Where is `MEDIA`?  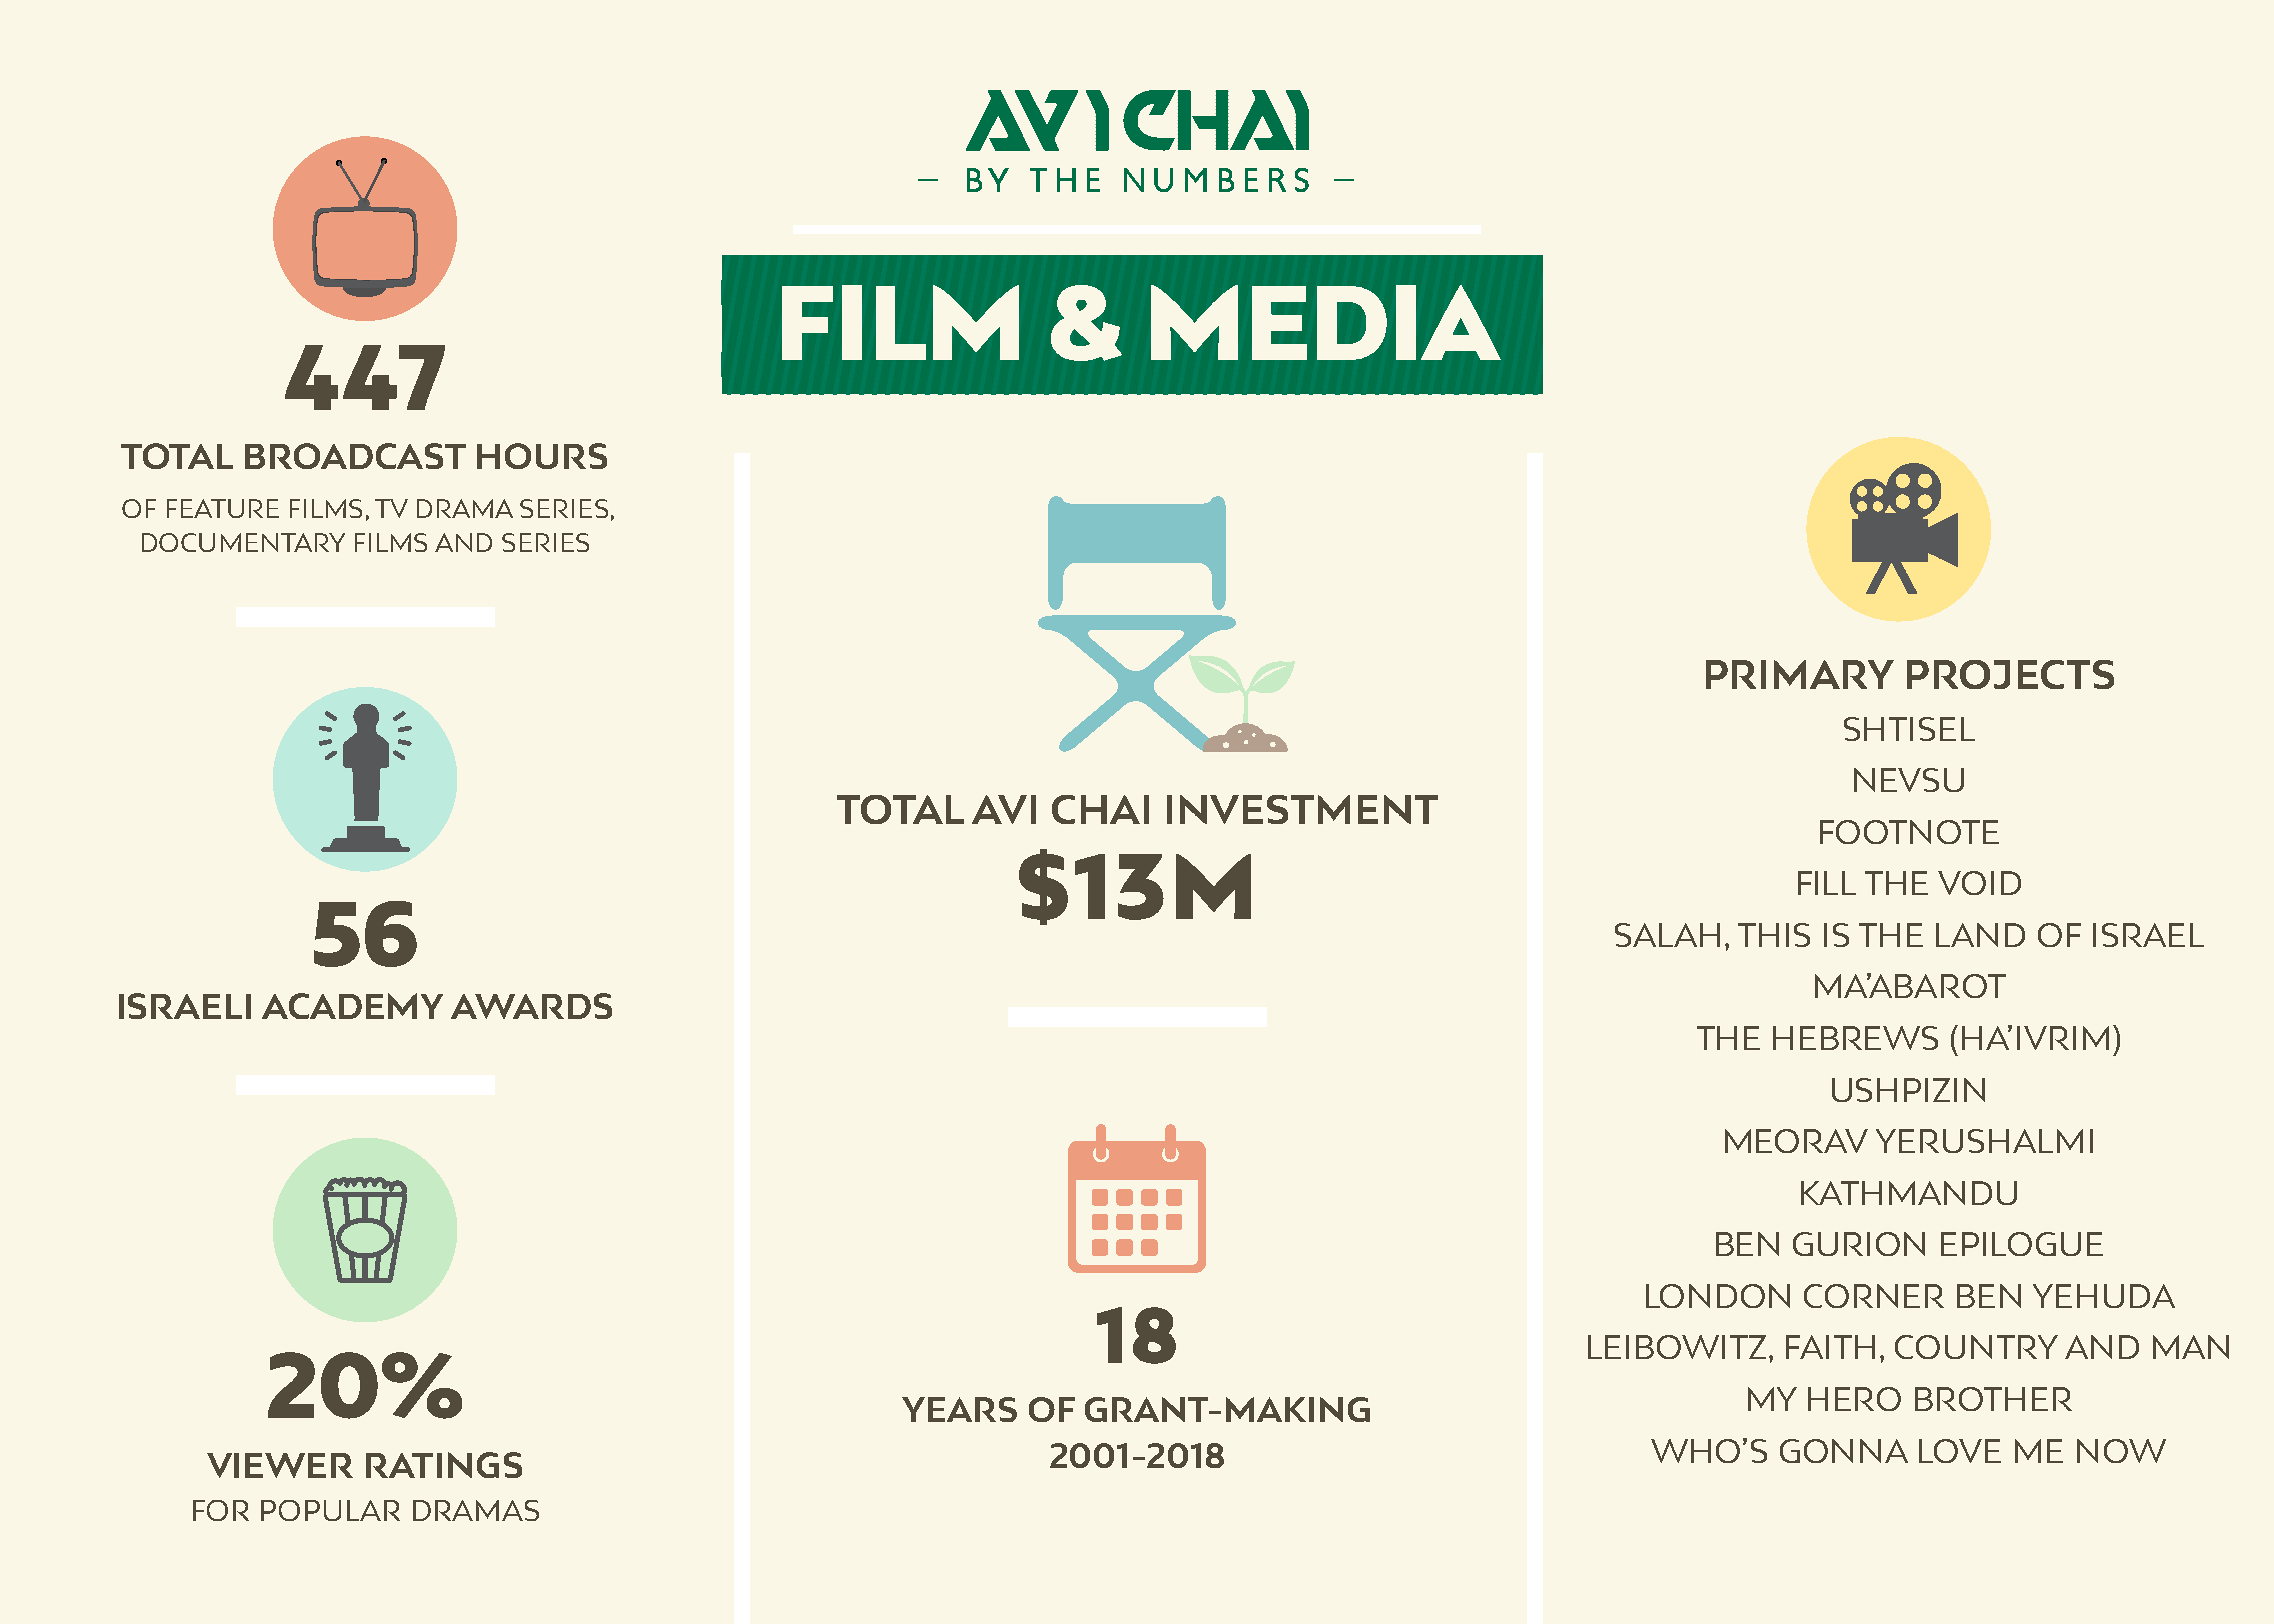 MEDIA is located at coordinates (1326, 322).
